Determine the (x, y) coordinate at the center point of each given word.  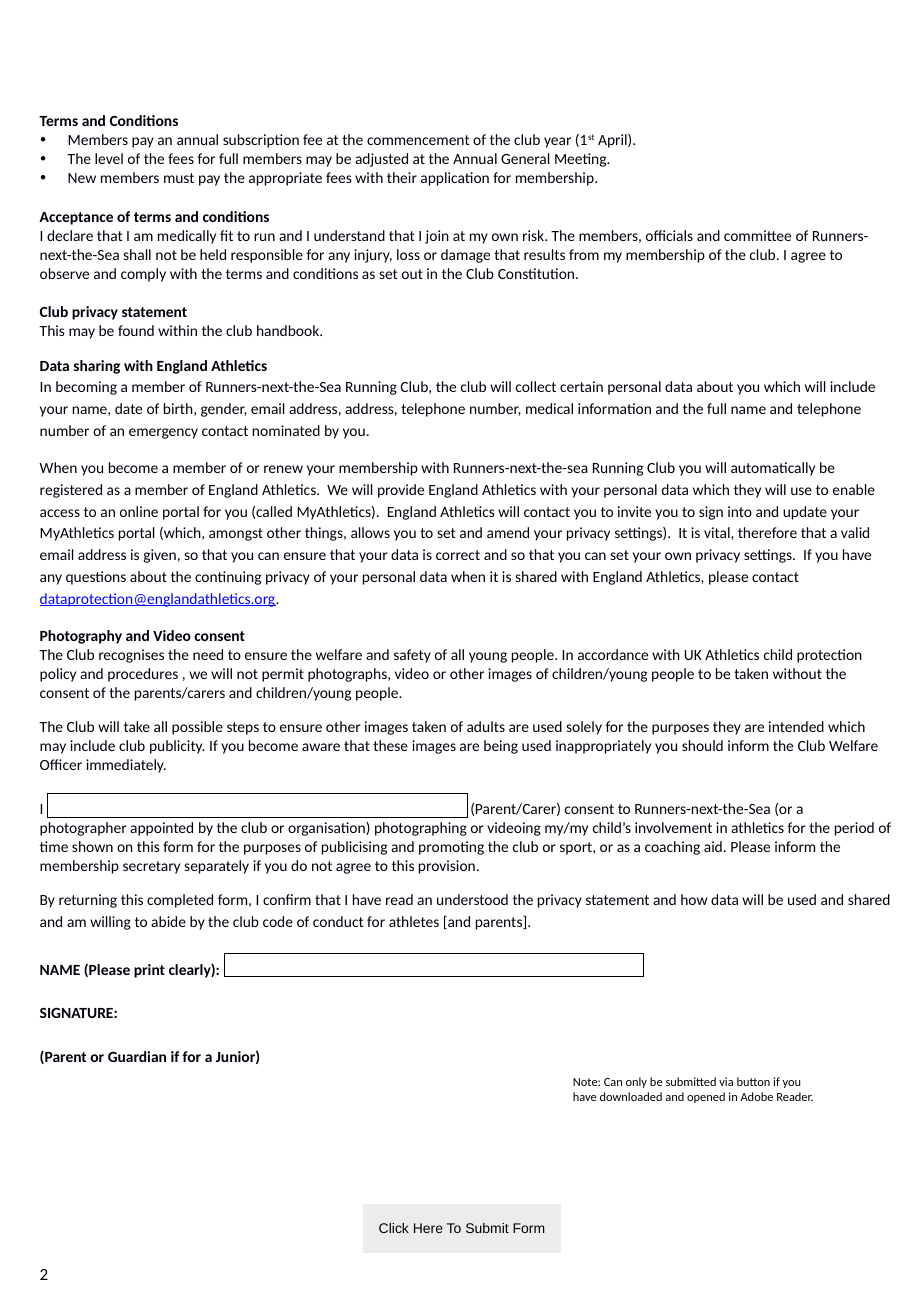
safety (412, 656)
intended (796, 726)
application (455, 179)
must (179, 178)
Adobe (756, 1096)
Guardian (137, 1056)
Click (394, 1228)
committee (757, 235)
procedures (143, 675)
